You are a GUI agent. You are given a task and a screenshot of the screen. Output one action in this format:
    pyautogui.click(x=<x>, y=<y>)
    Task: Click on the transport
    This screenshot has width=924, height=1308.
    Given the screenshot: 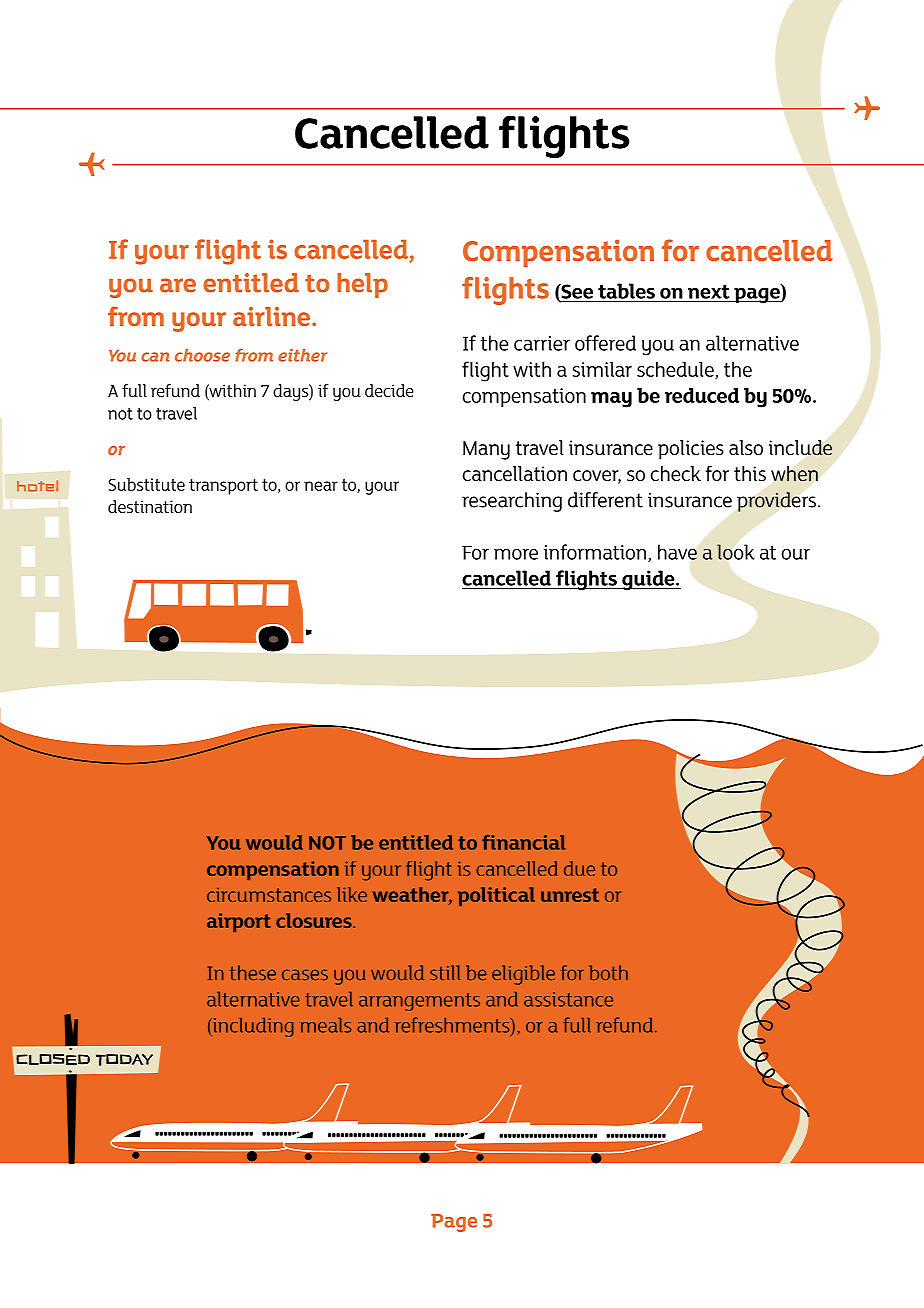 What is the action you would take?
    pyautogui.click(x=223, y=487)
